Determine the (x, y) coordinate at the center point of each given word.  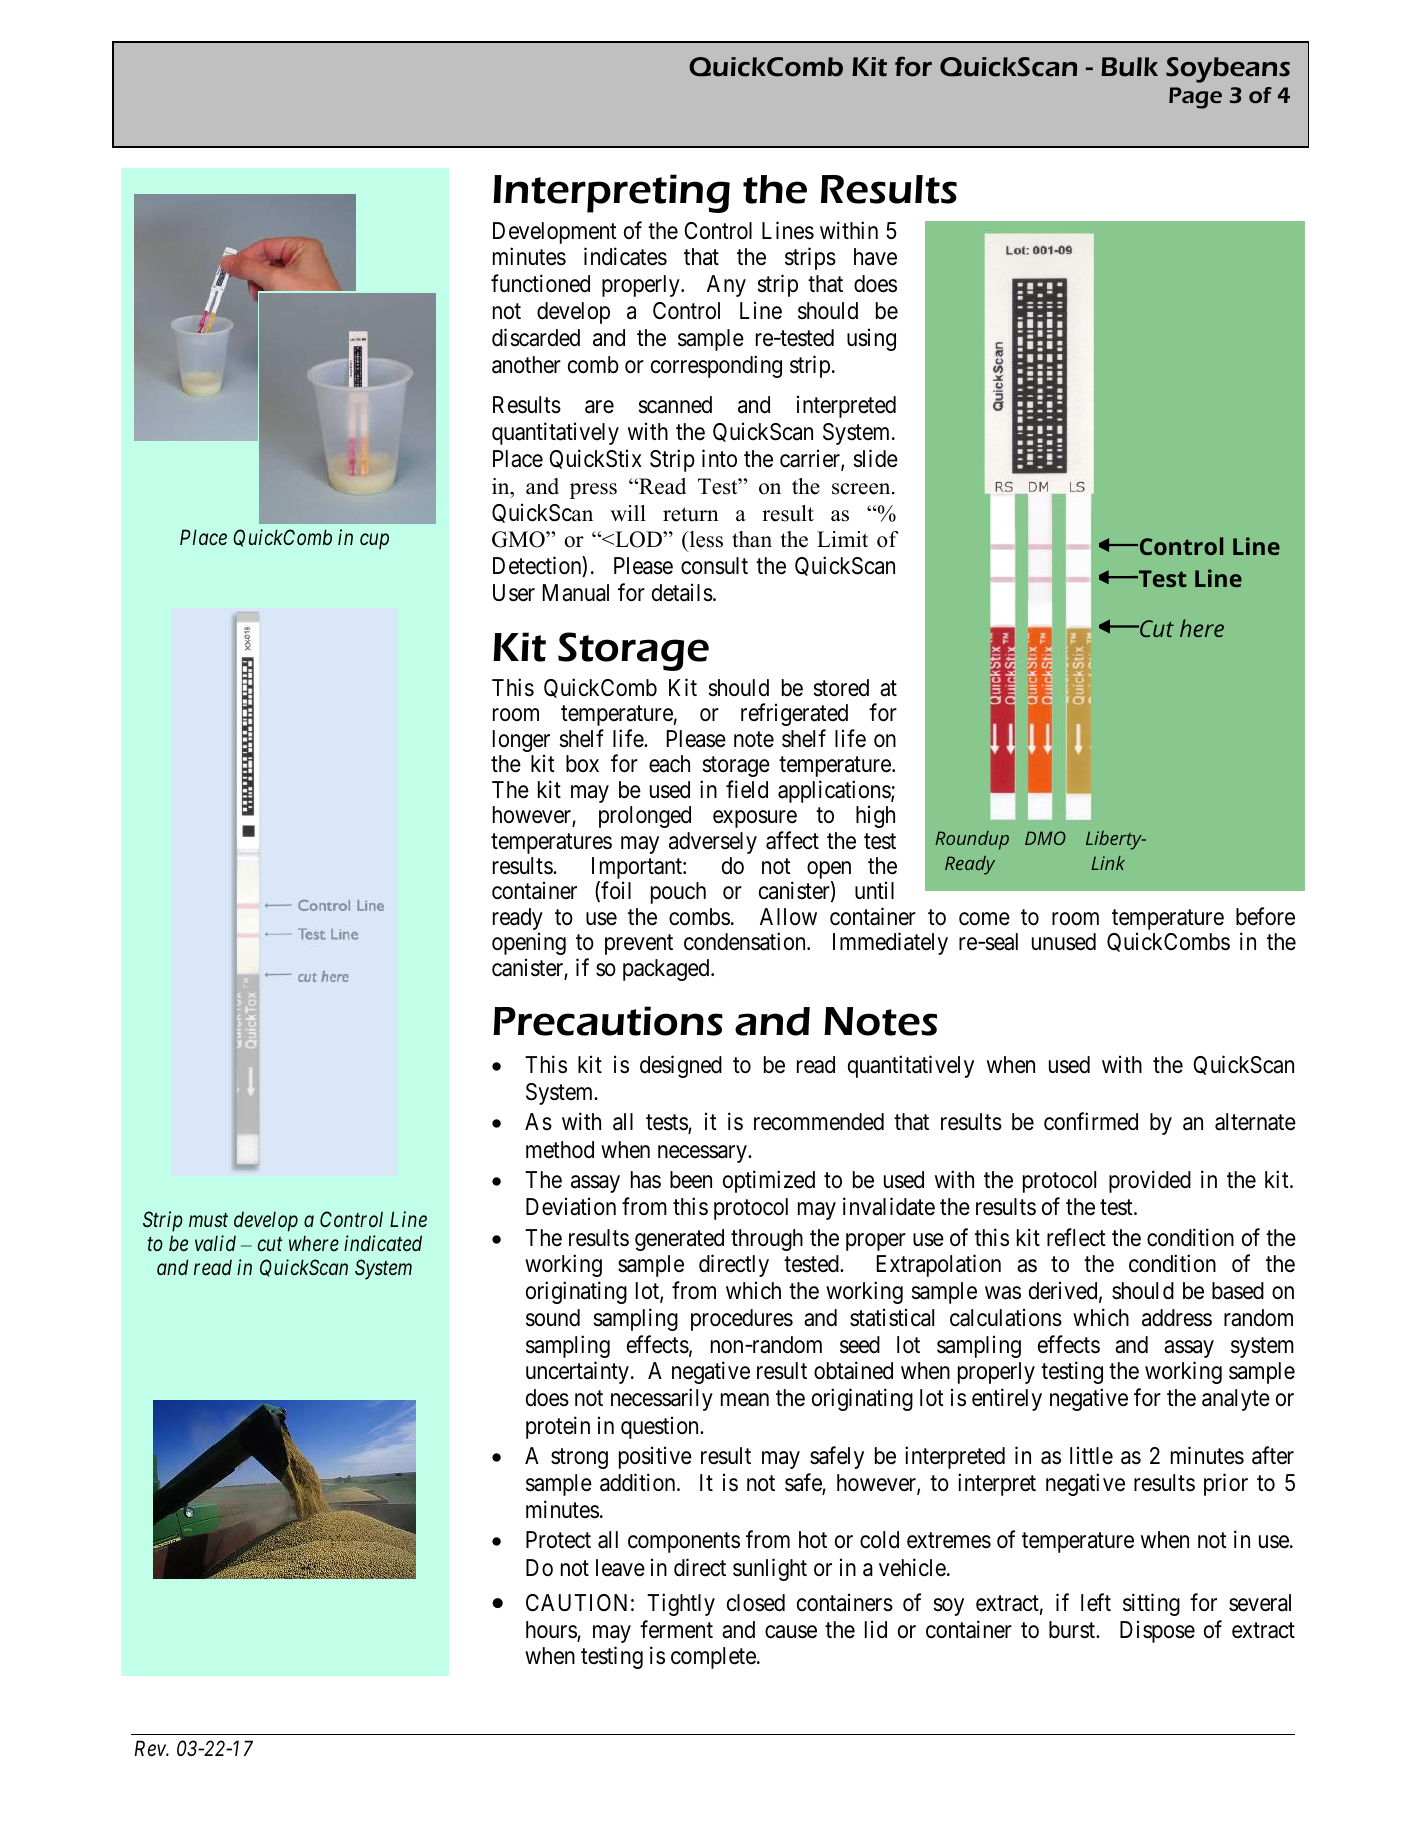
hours (552, 1631)
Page (1195, 98)
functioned (540, 283)
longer (521, 742)
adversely (713, 843)
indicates (625, 257)
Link (1108, 863)
